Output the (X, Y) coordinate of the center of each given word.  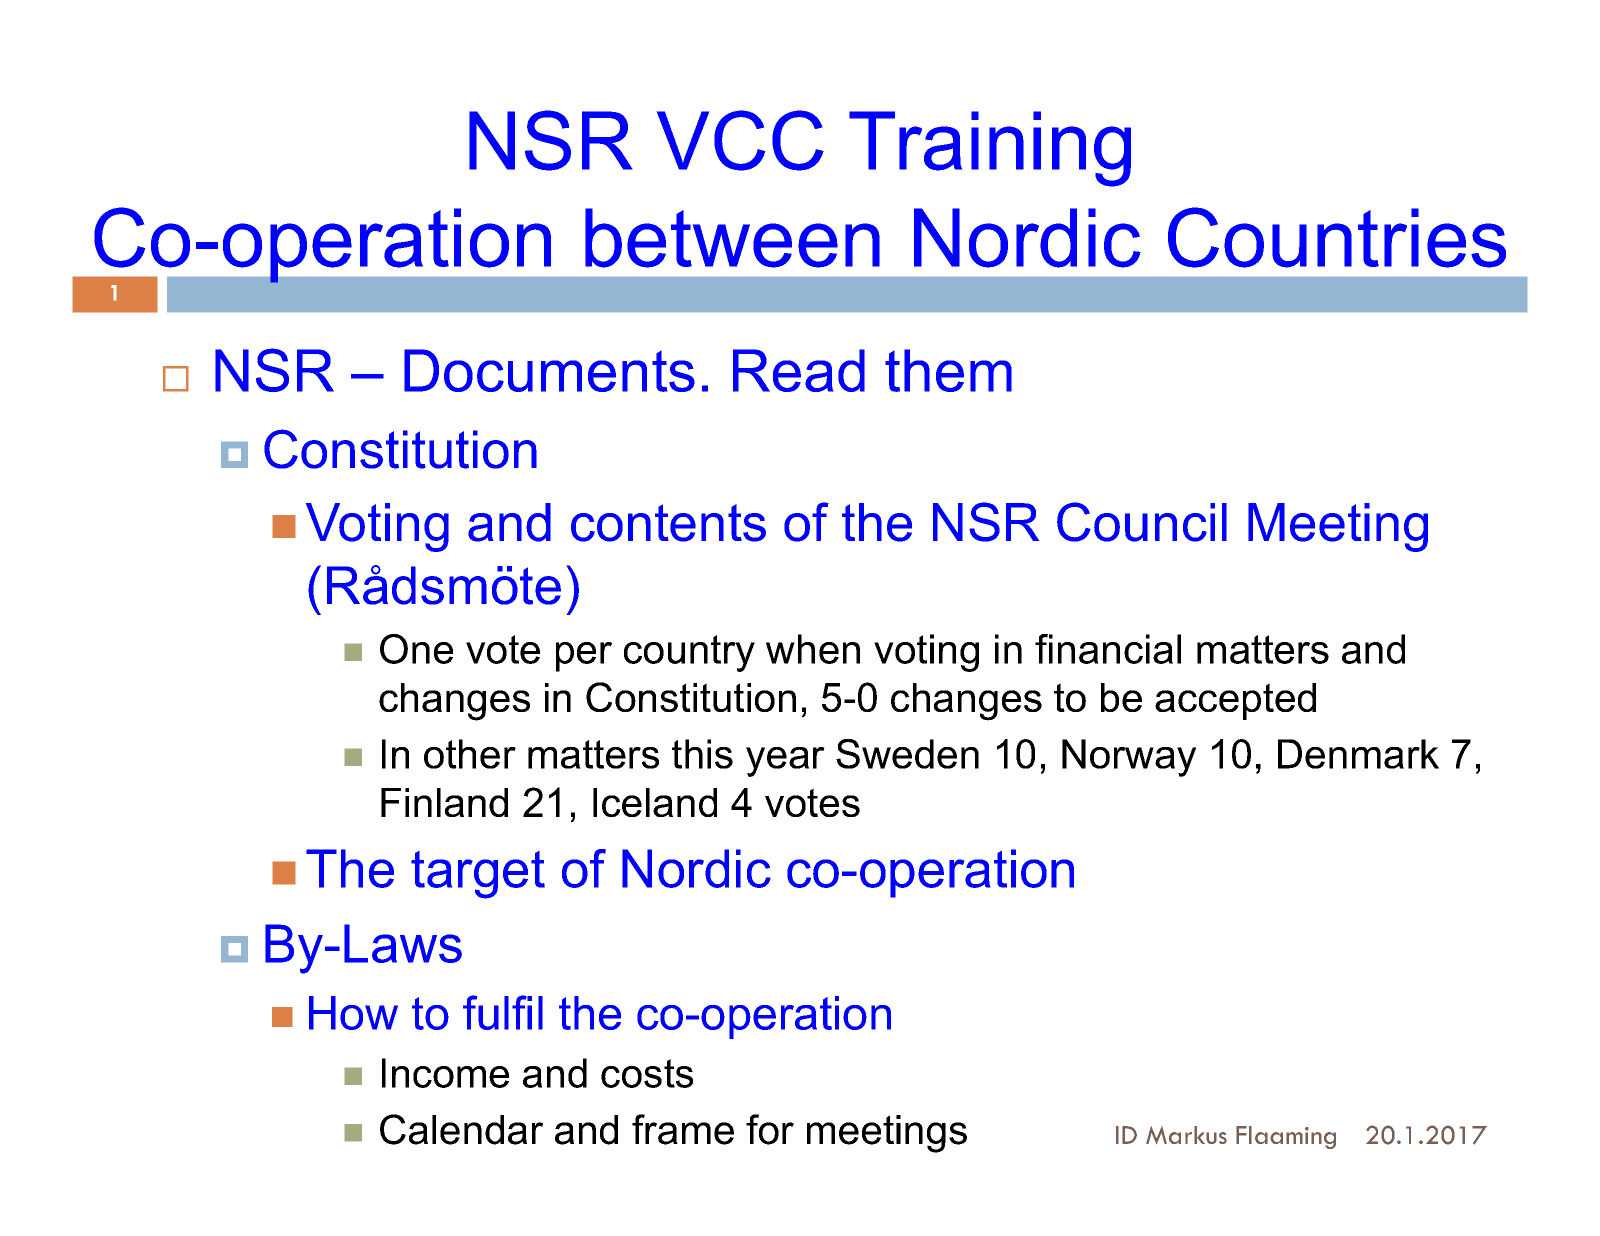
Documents (549, 370)
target (478, 875)
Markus (1186, 1135)
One (416, 649)
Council (1142, 522)
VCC (740, 140)
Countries (1337, 237)
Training (990, 149)
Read (799, 370)
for (770, 1129)
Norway (1129, 758)
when (813, 649)
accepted (1235, 701)
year (785, 762)
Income (445, 1073)
